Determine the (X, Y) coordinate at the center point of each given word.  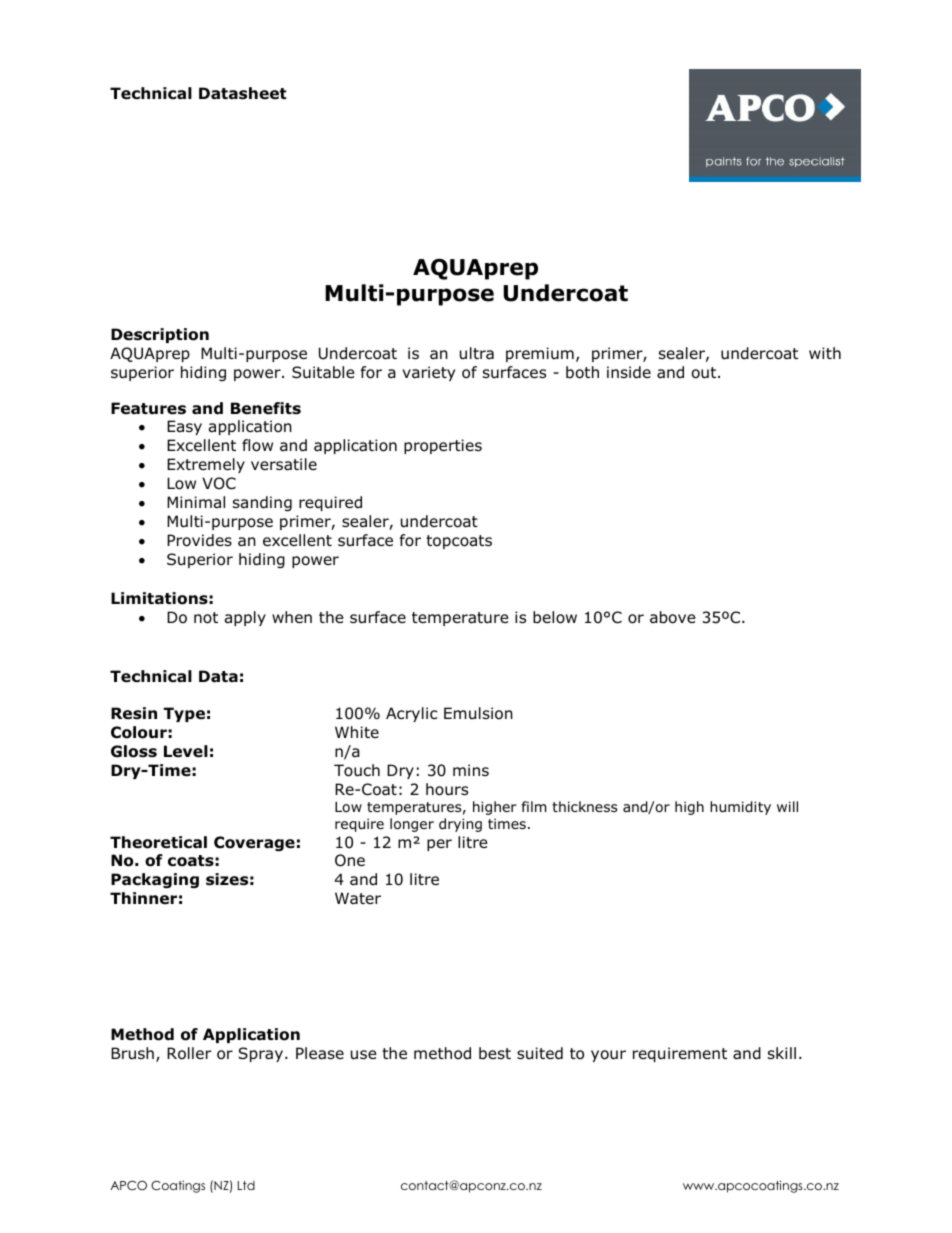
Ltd (246, 1185)
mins (471, 770)
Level (186, 751)
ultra (477, 353)
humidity (740, 808)
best (495, 1053)
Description (160, 335)
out (705, 373)
